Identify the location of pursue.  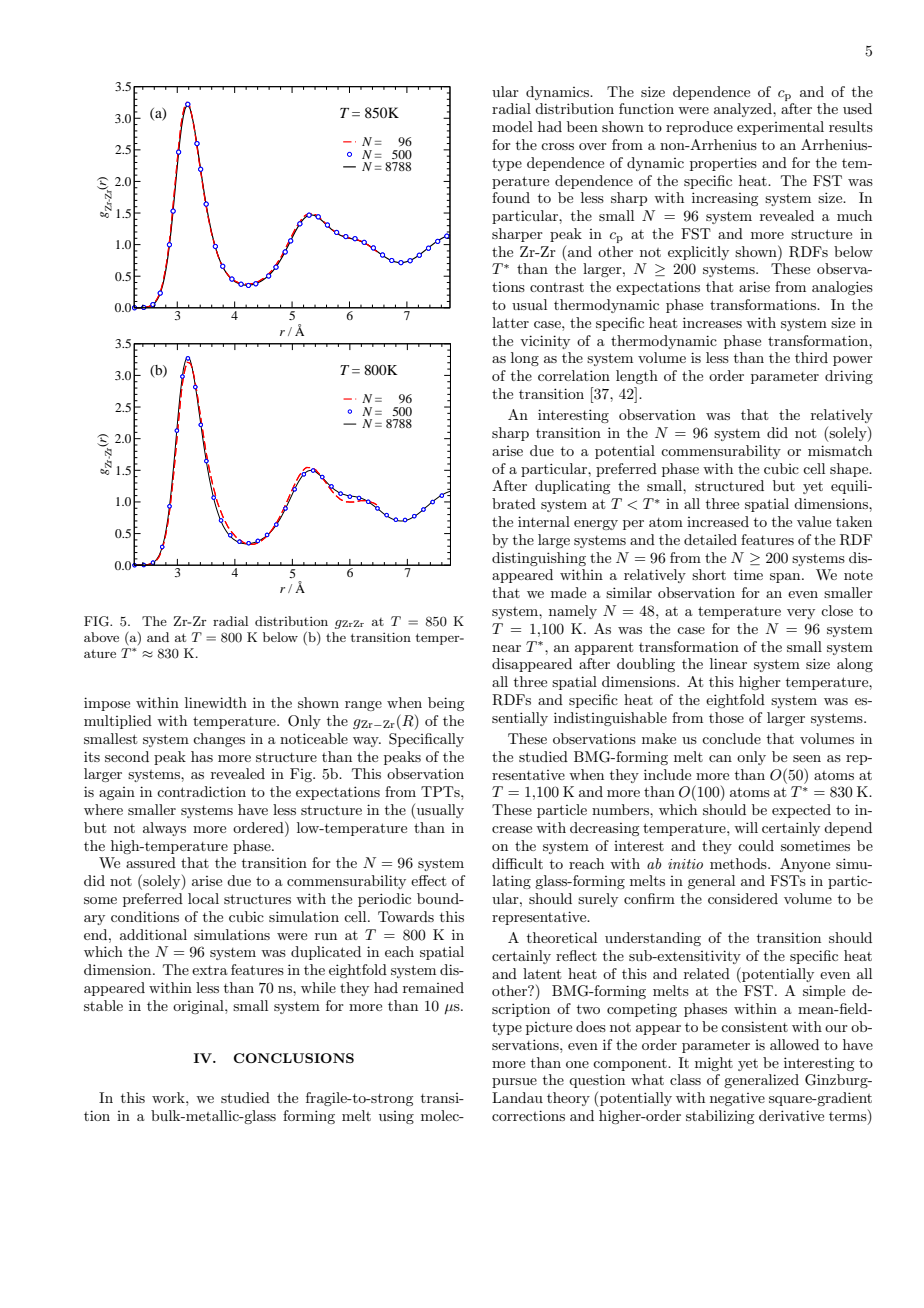
(514, 1083).
